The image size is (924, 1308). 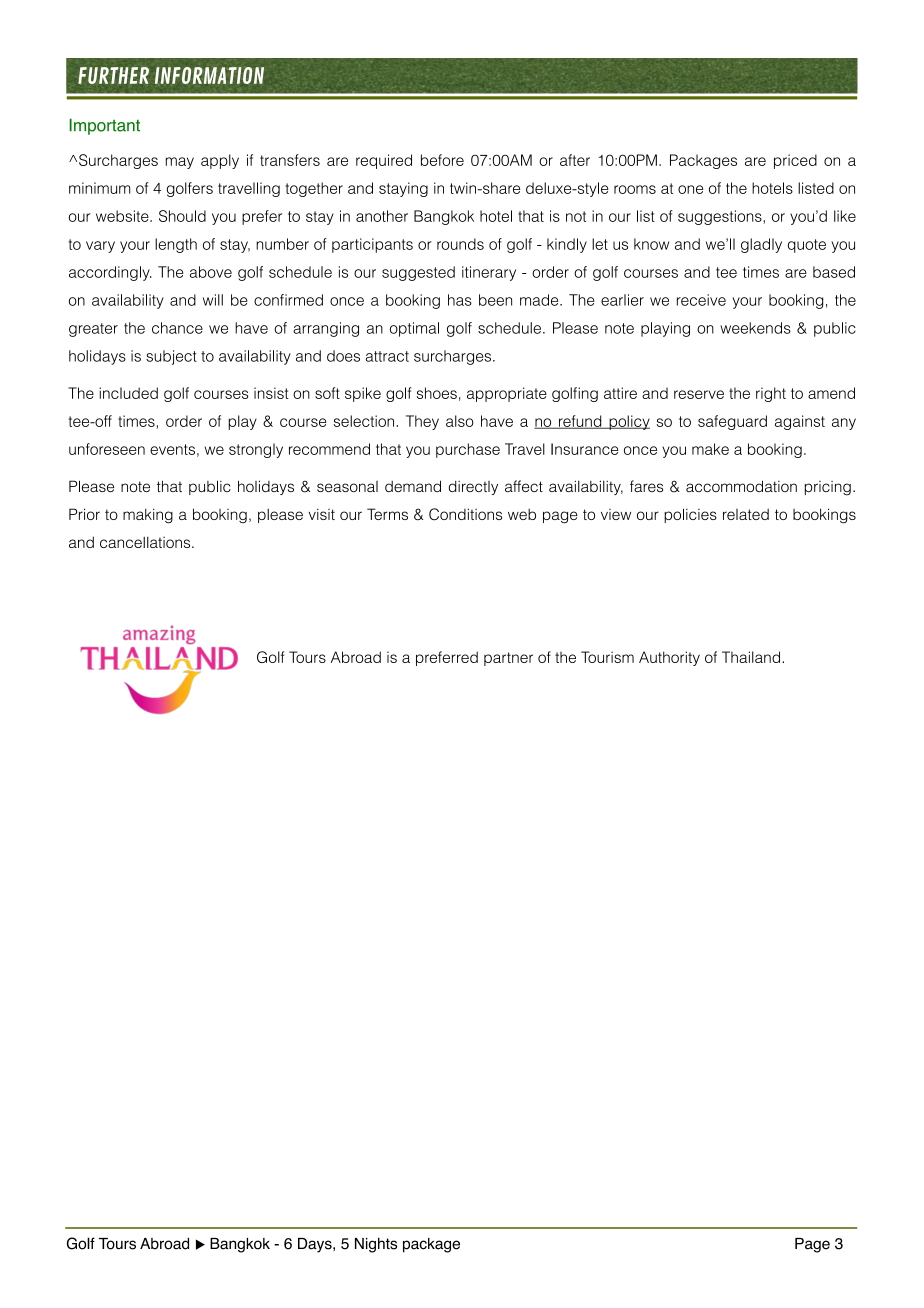 What do you see at coordinates (442, 160) in the page?
I see `before` at bounding box center [442, 160].
